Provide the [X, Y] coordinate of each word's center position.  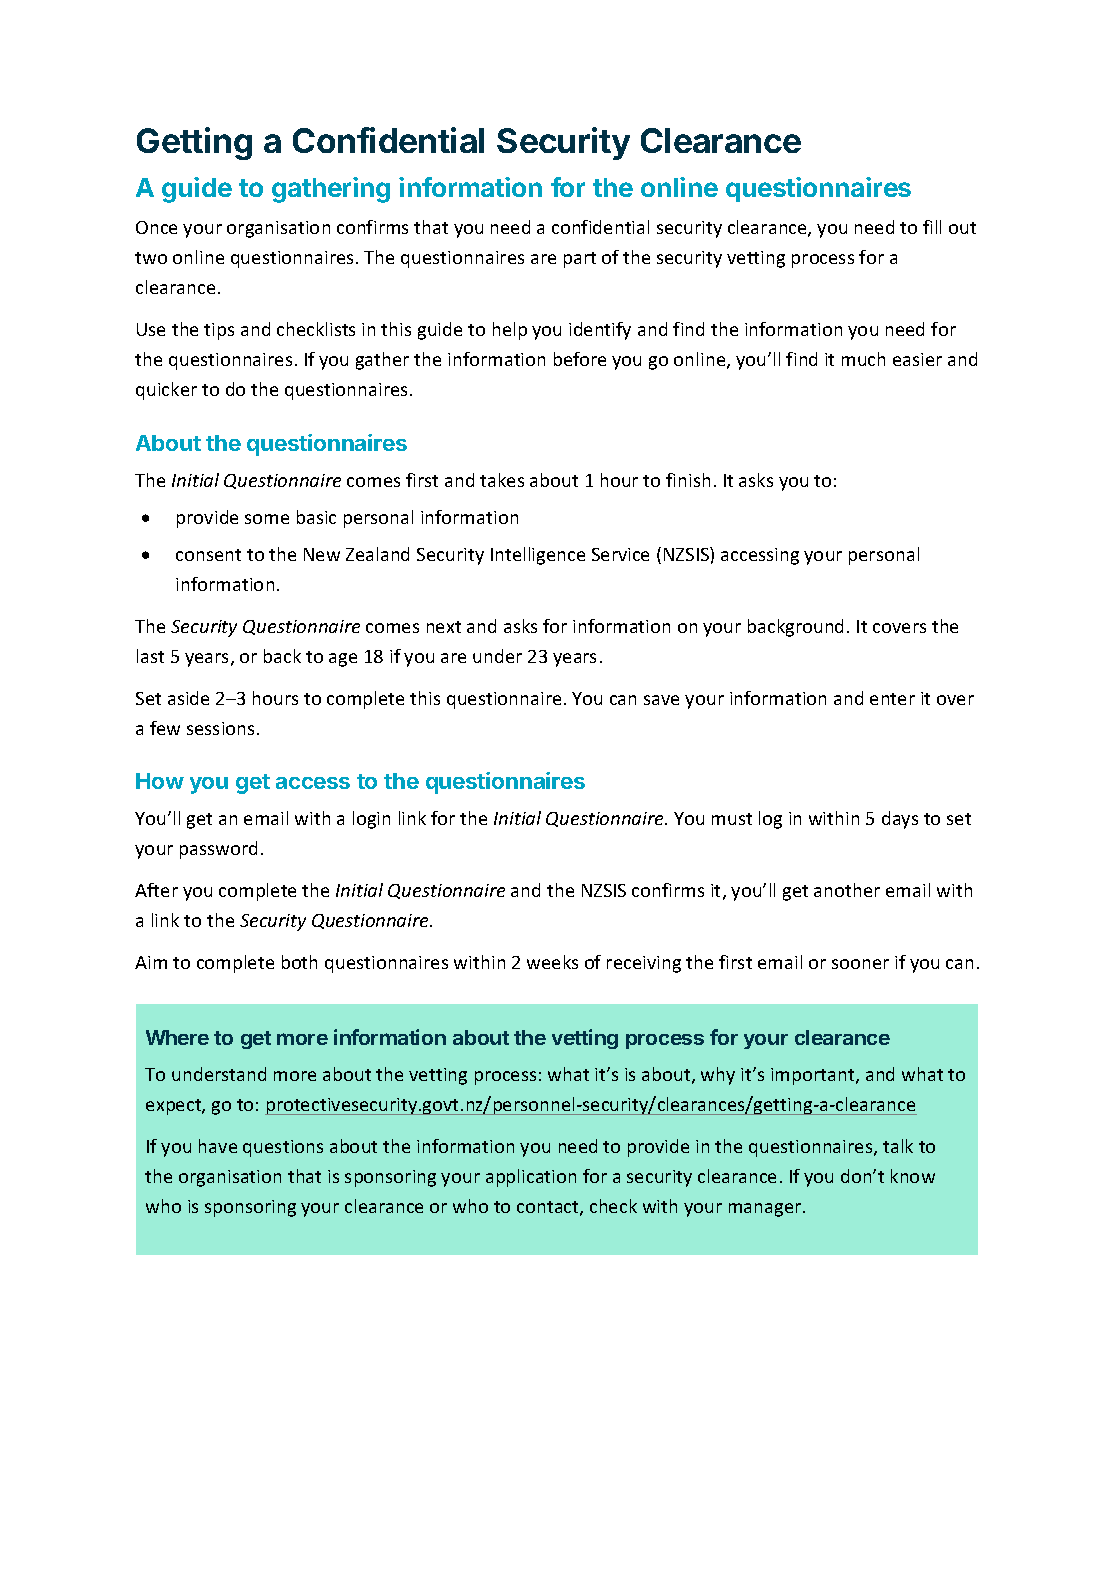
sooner [860, 964]
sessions [220, 728]
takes [502, 480]
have [218, 1146]
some [267, 519]
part [580, 260]
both [299, 962]
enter [892, 699]
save [661, 700]
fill [932, 227]
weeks [552, 962]
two [151, 258]
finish [688, 480]
